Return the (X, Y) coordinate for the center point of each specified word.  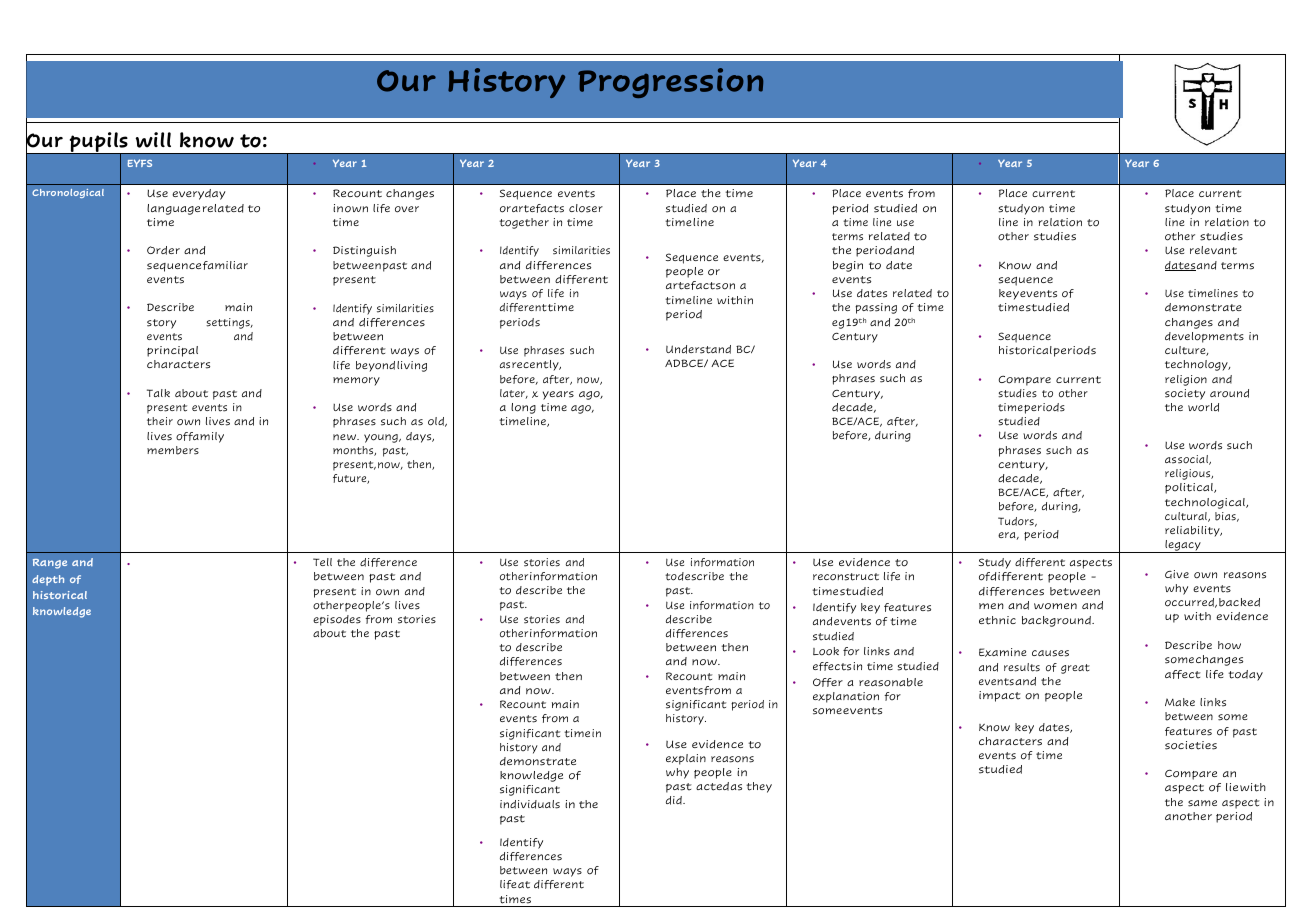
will (153, 140)
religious (1189, 474)
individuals (530, 804)
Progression (670, 83)
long (523, 408)
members (173, 450)
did (675, 800)
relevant (1213, 250)
